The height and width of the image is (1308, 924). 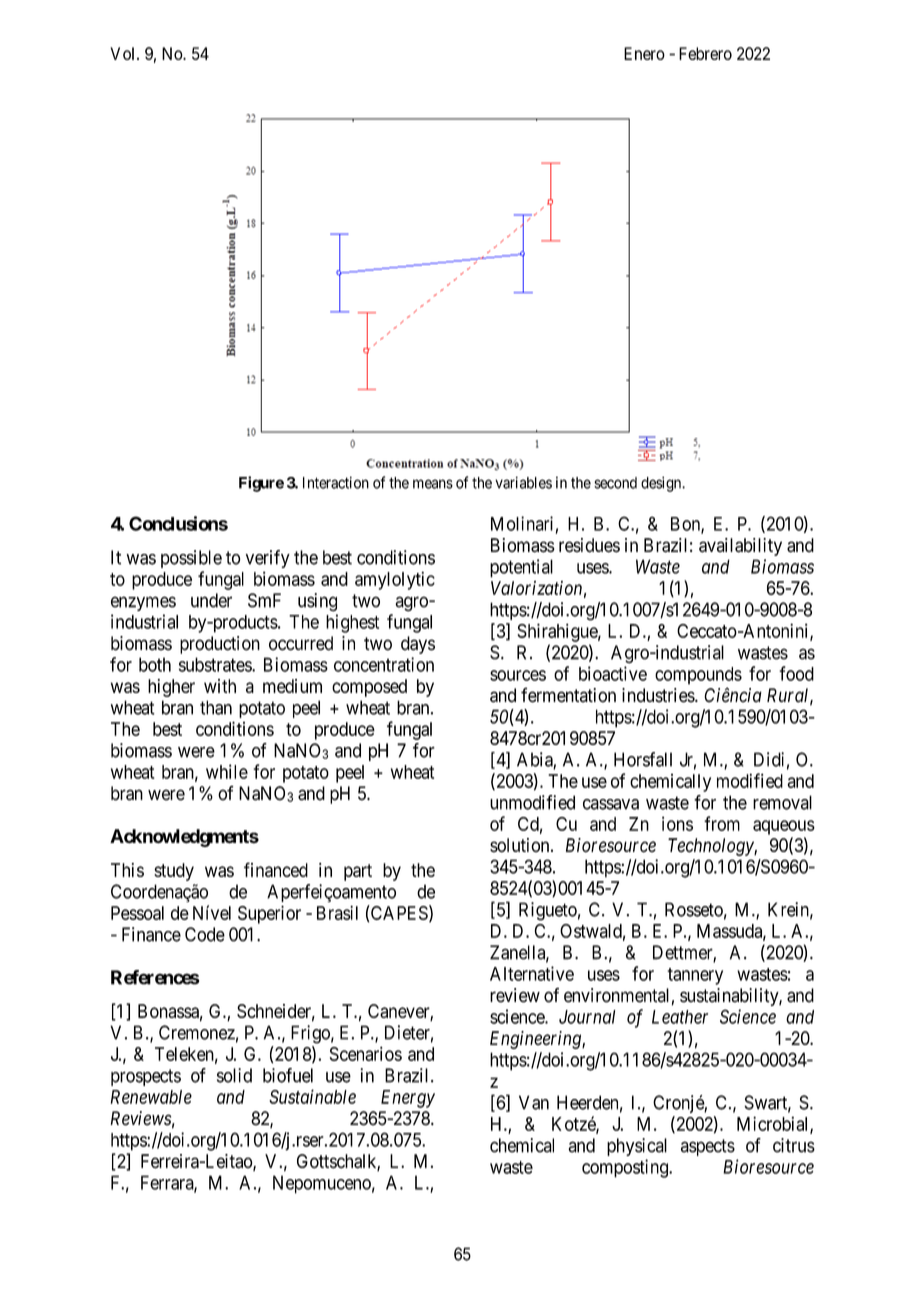 What do you see at coordinates (418, 645) in the image?
I see `days` at bounding box center [418, 645].
